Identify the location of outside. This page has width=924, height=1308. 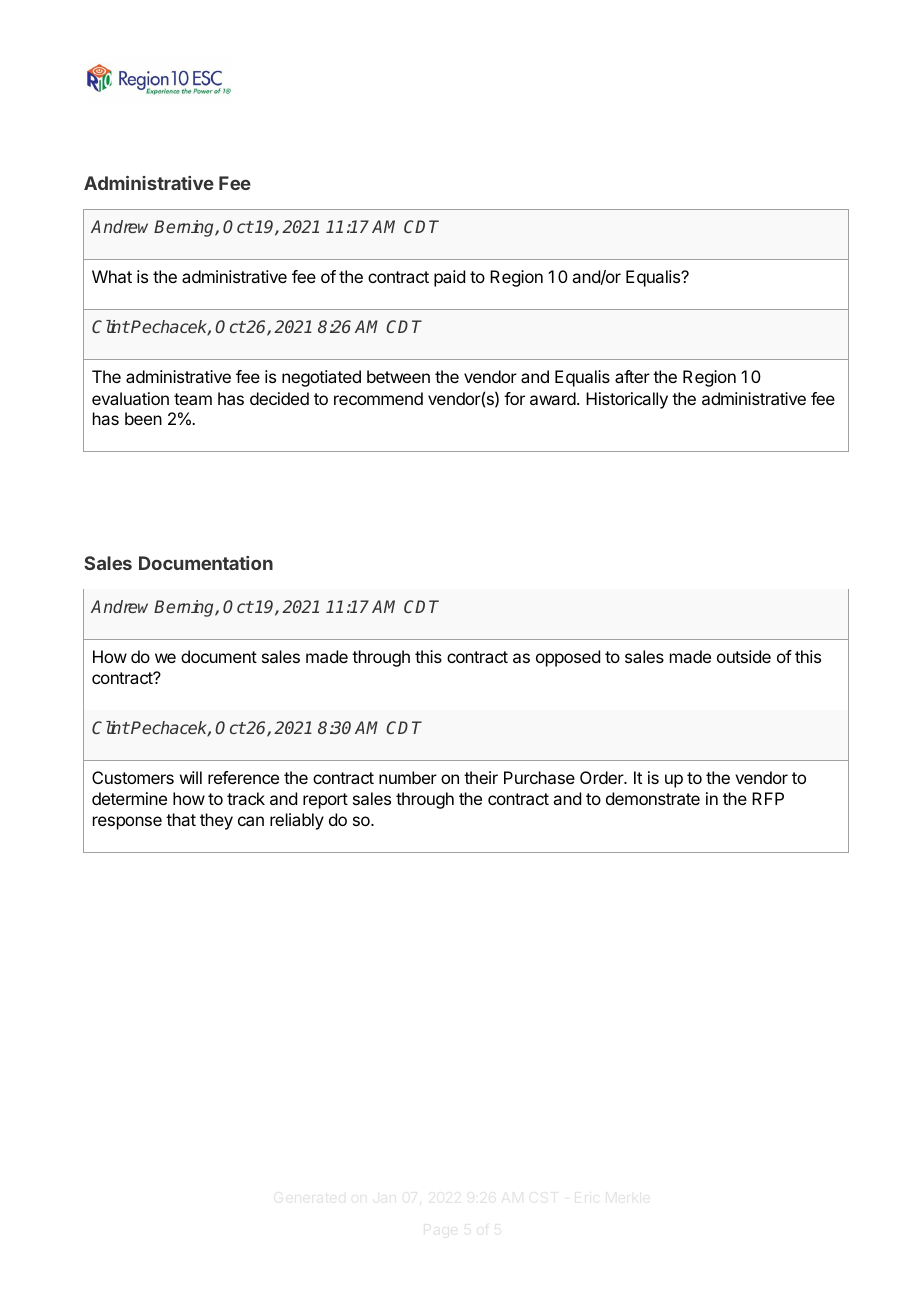
(744, 656).
